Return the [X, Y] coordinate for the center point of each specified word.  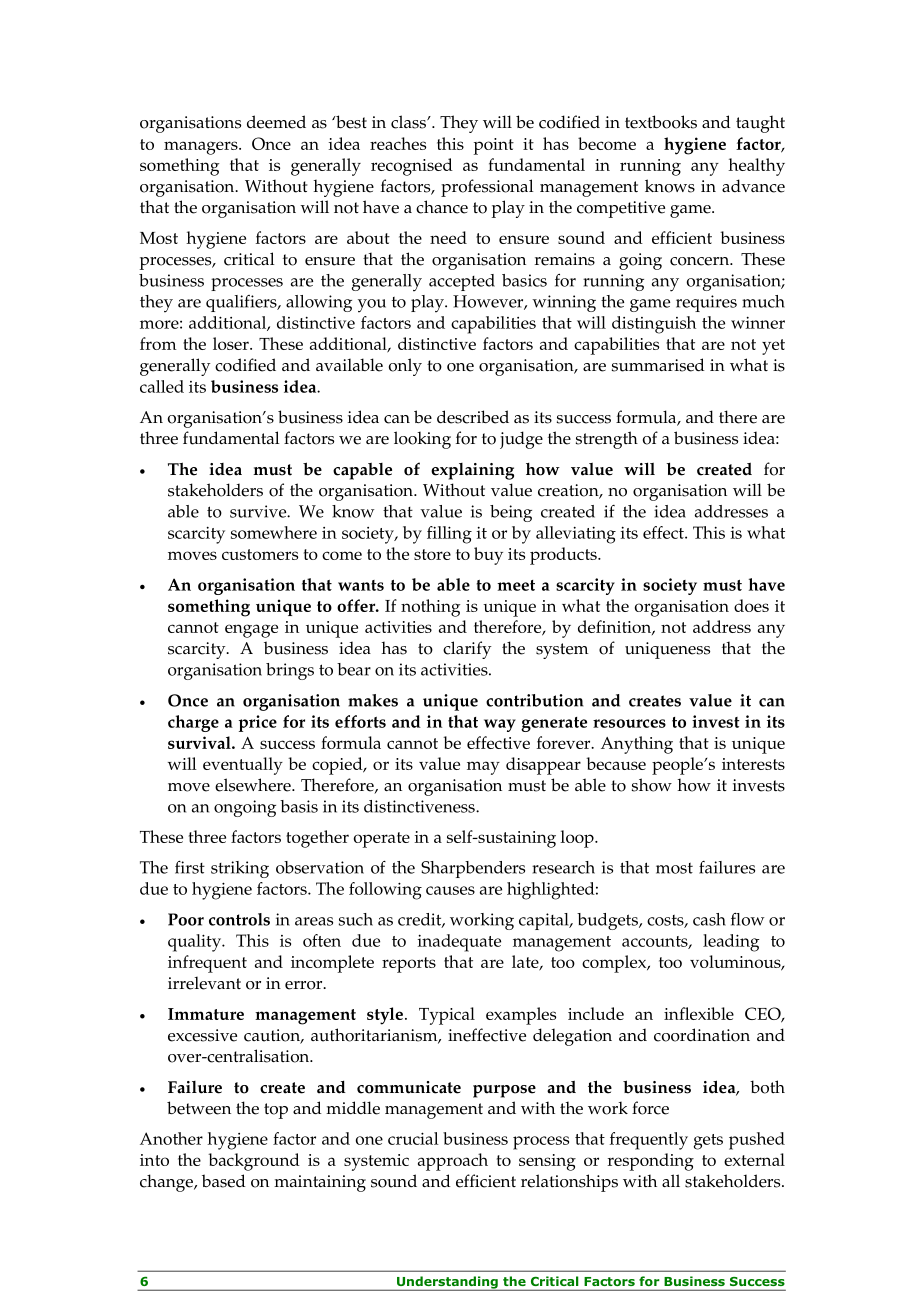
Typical [447, 1016]
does [751, 605]
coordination [702, 1035]
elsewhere [254, 785]
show [652, 785]
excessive [202, 1035]
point [494, 146]
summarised [658, 365]
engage [251, 631]
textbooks [661, 122]
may [483, 768]
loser [232, 343]
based [224, 1181]
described [473, 417]
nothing [430, 608]
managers [202, 148]
